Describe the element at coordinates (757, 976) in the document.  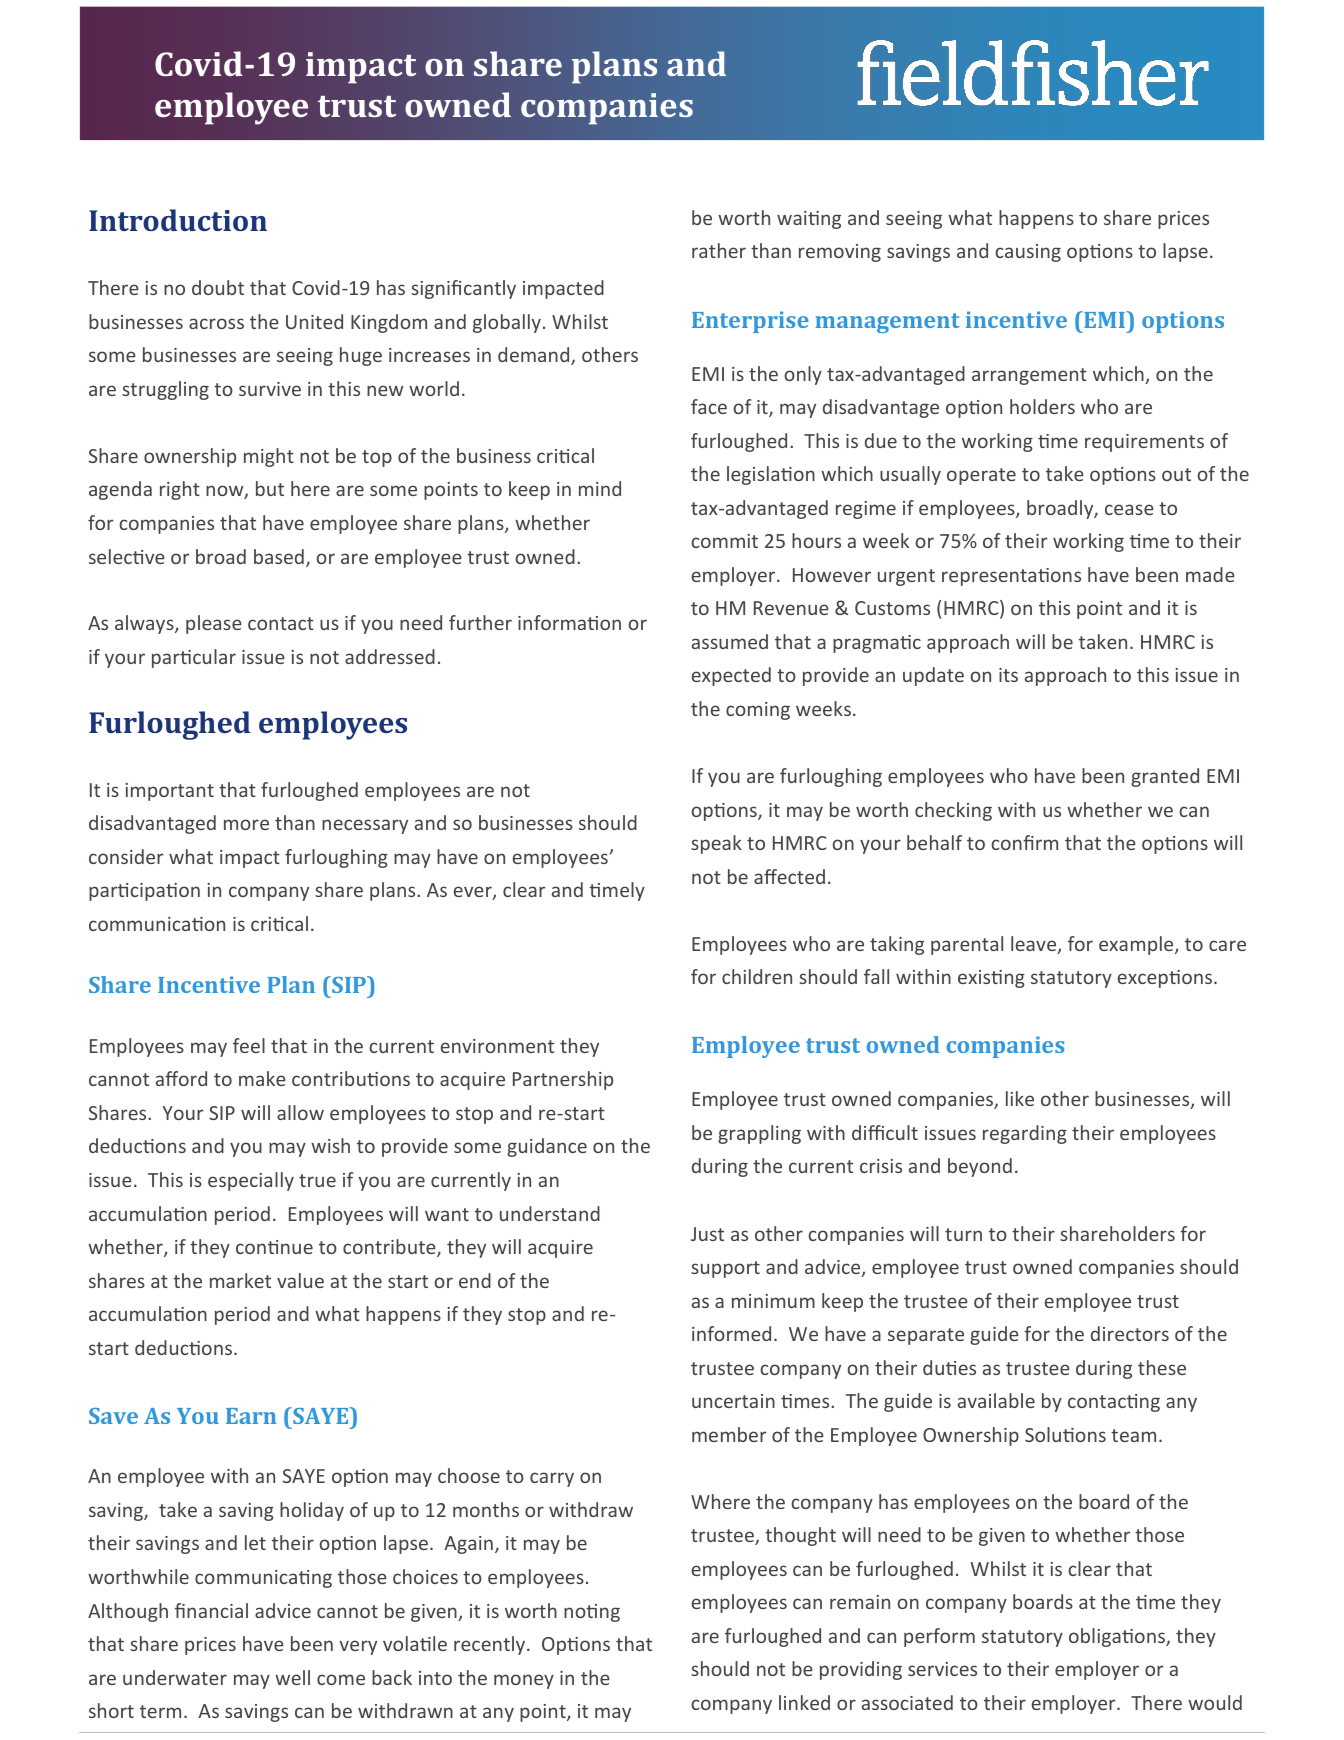
I see `children` at that location.
